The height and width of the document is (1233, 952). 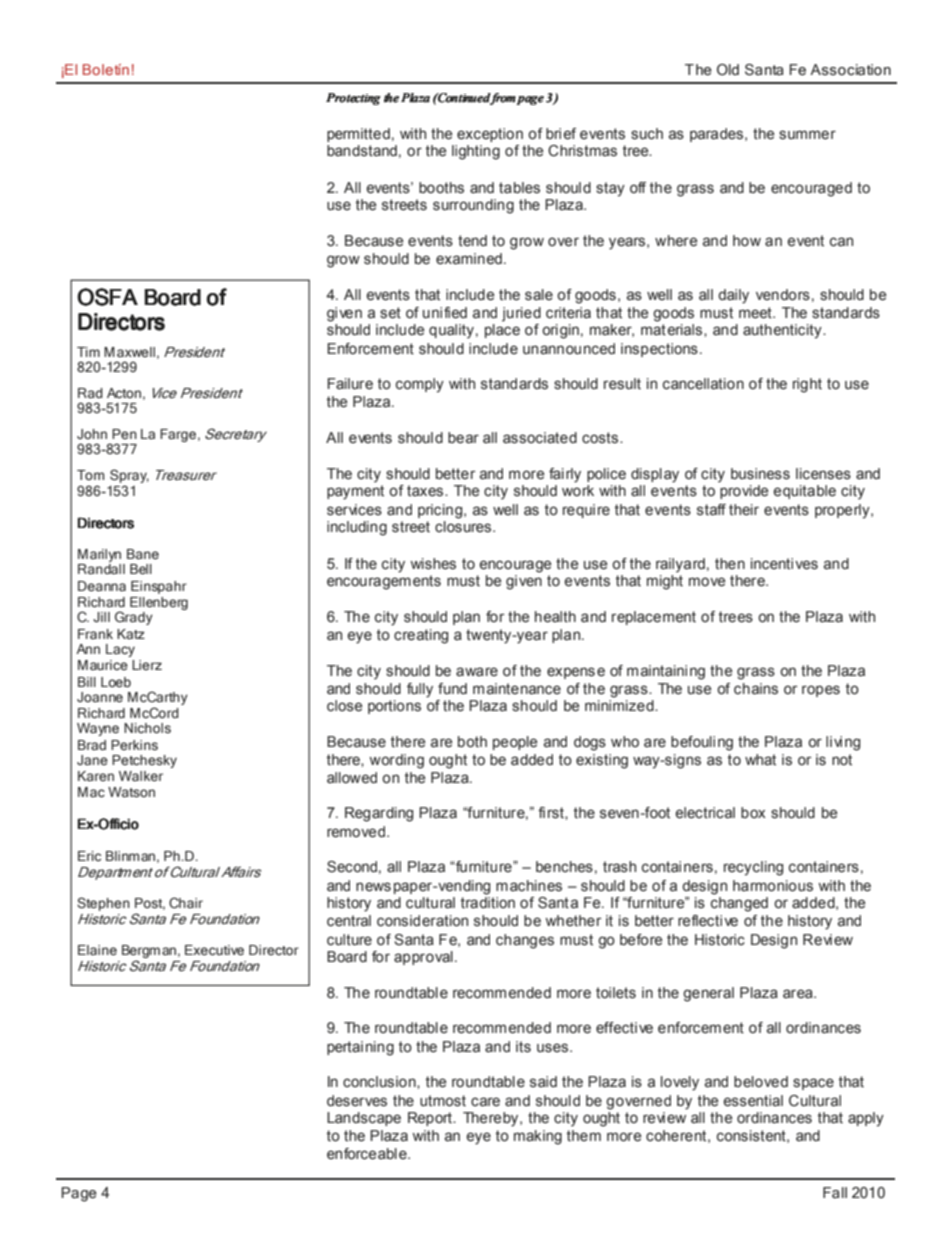 I want to click on creating, so click(x=421, y=636).
